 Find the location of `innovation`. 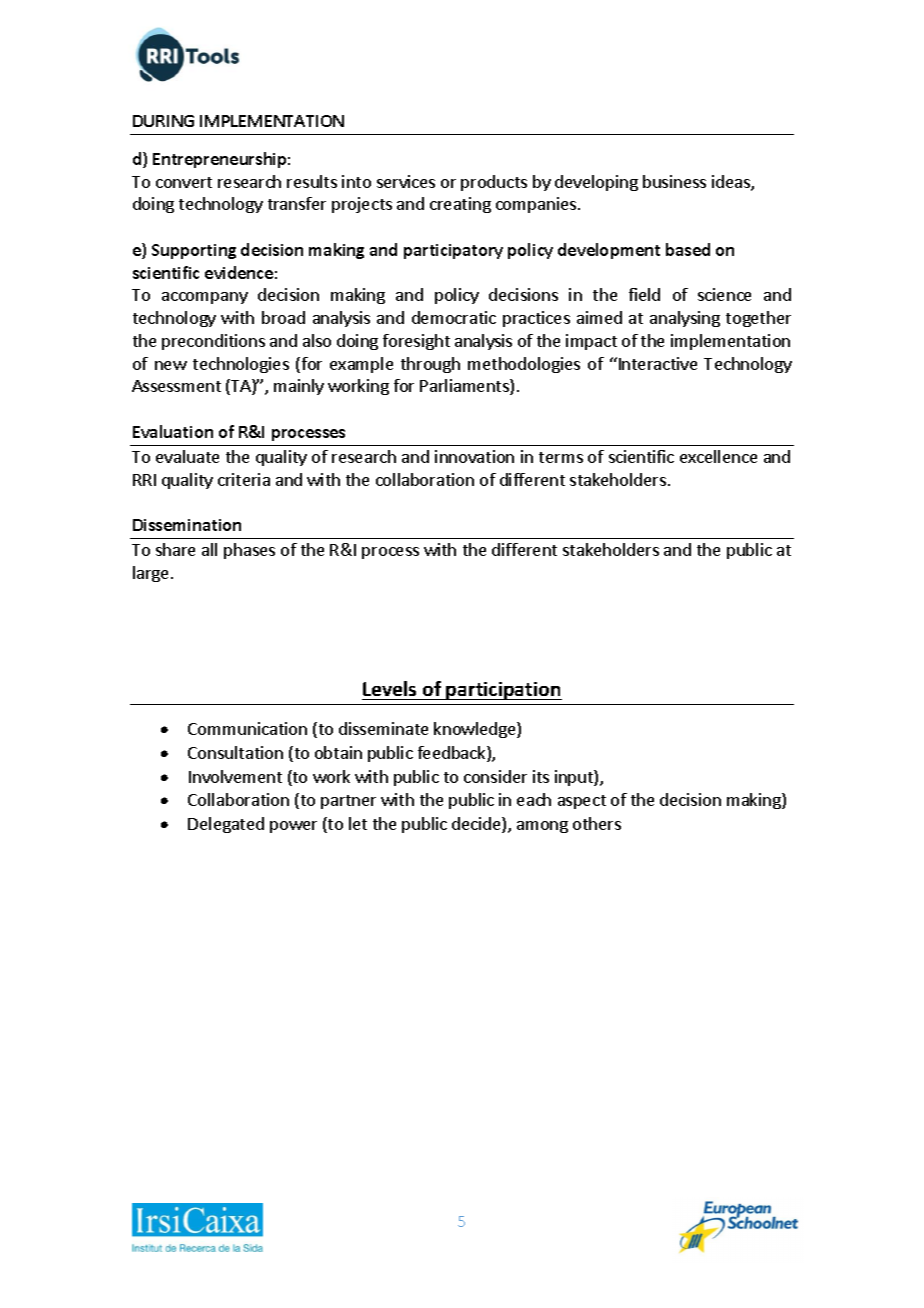

innovation is located at coordinates (474, 456).
